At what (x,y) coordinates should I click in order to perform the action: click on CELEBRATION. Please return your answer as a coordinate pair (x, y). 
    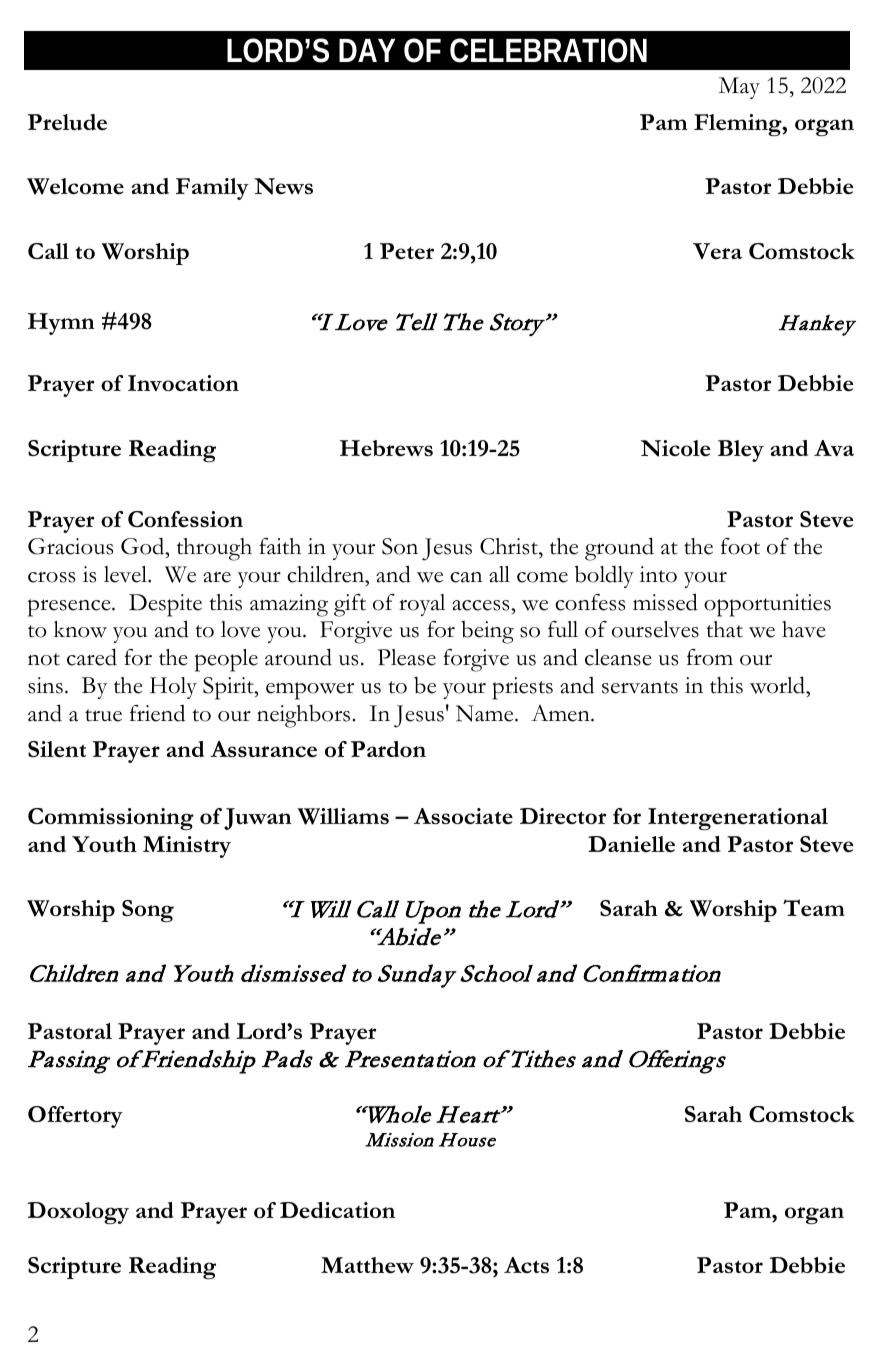
    Looking at the image, I should click on (548, 50).
